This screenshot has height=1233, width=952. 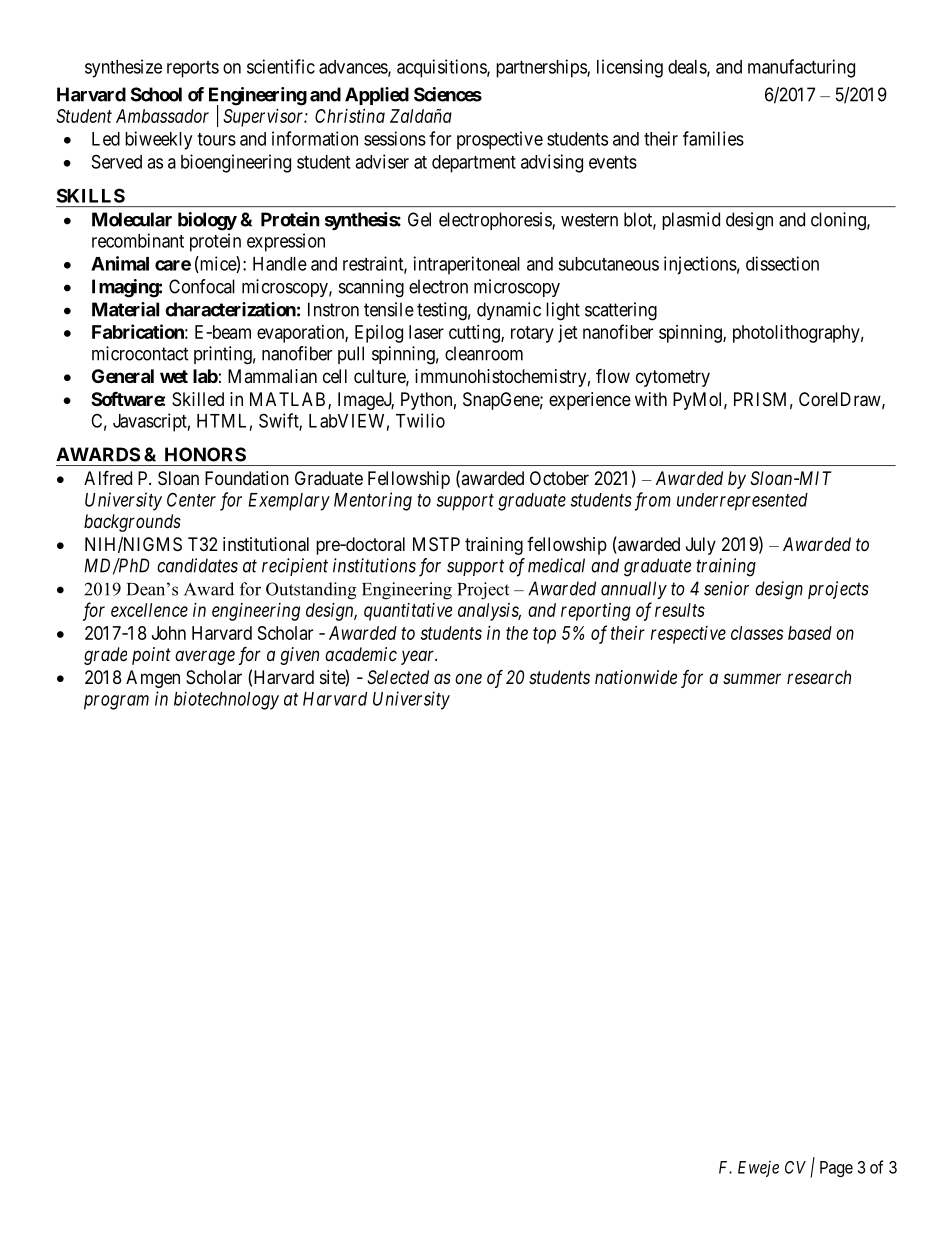 What do you see at coordinates (713, 138) in the screenshot?
I see `families` at bounding box center [713, 138].
